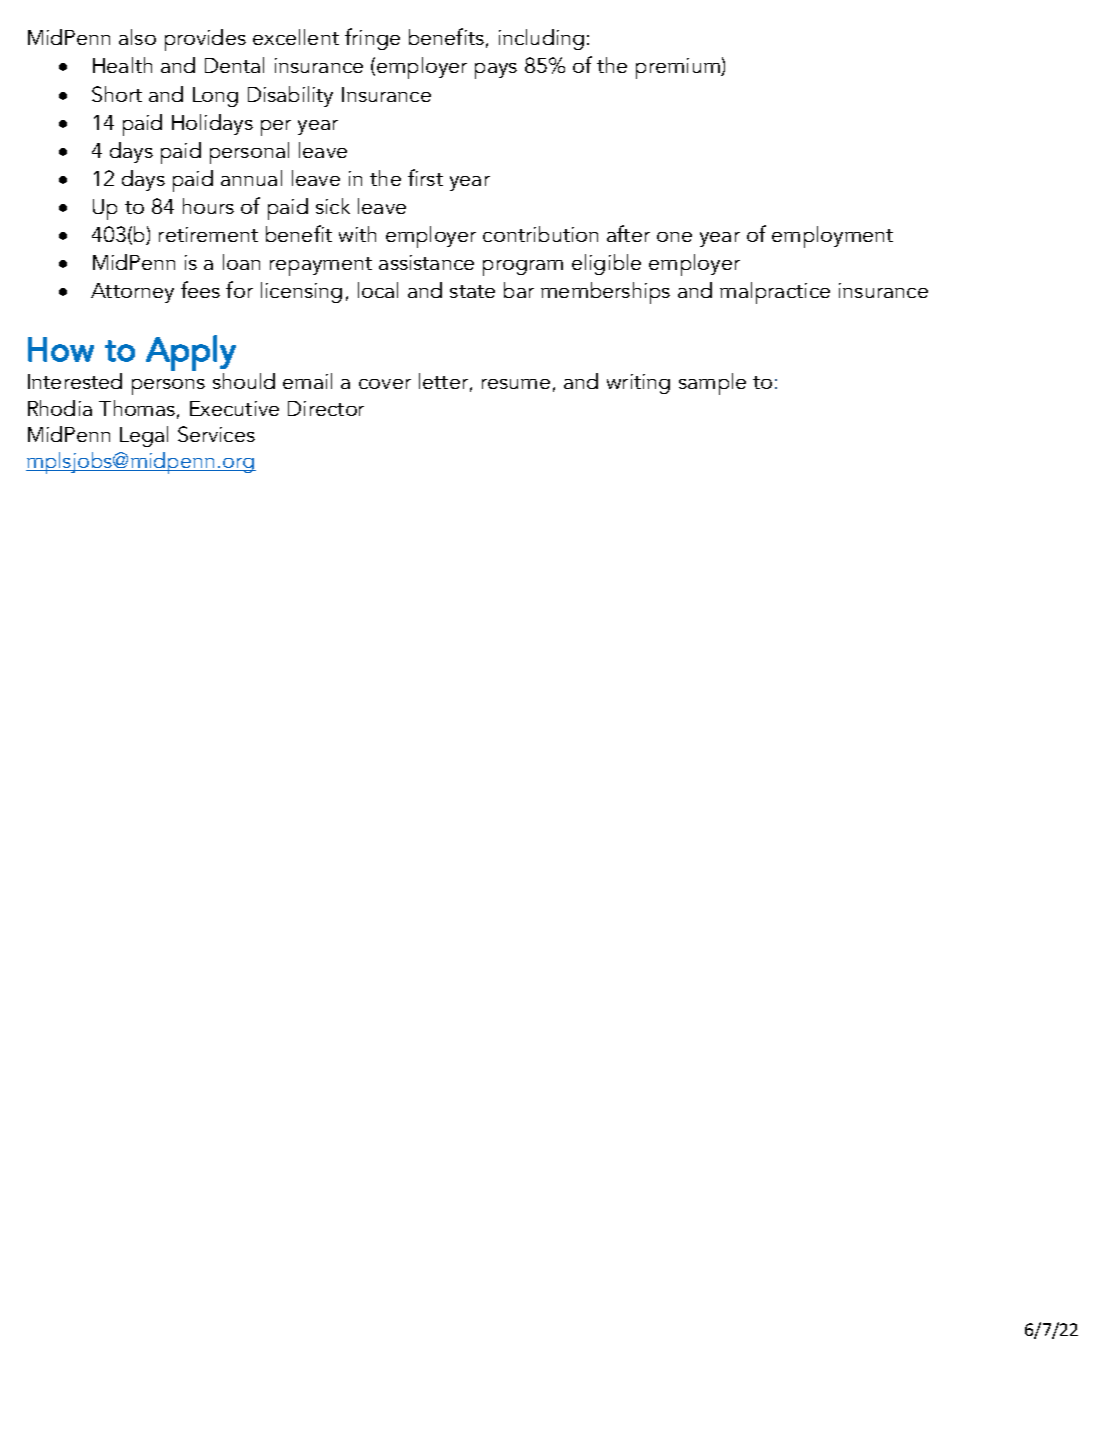 The height and width of the screenshot is (1431, 1106). What do you see at coordinates (132, 293) in the screenshot?
I see `Attorney` at bounding box center [132, 293].
